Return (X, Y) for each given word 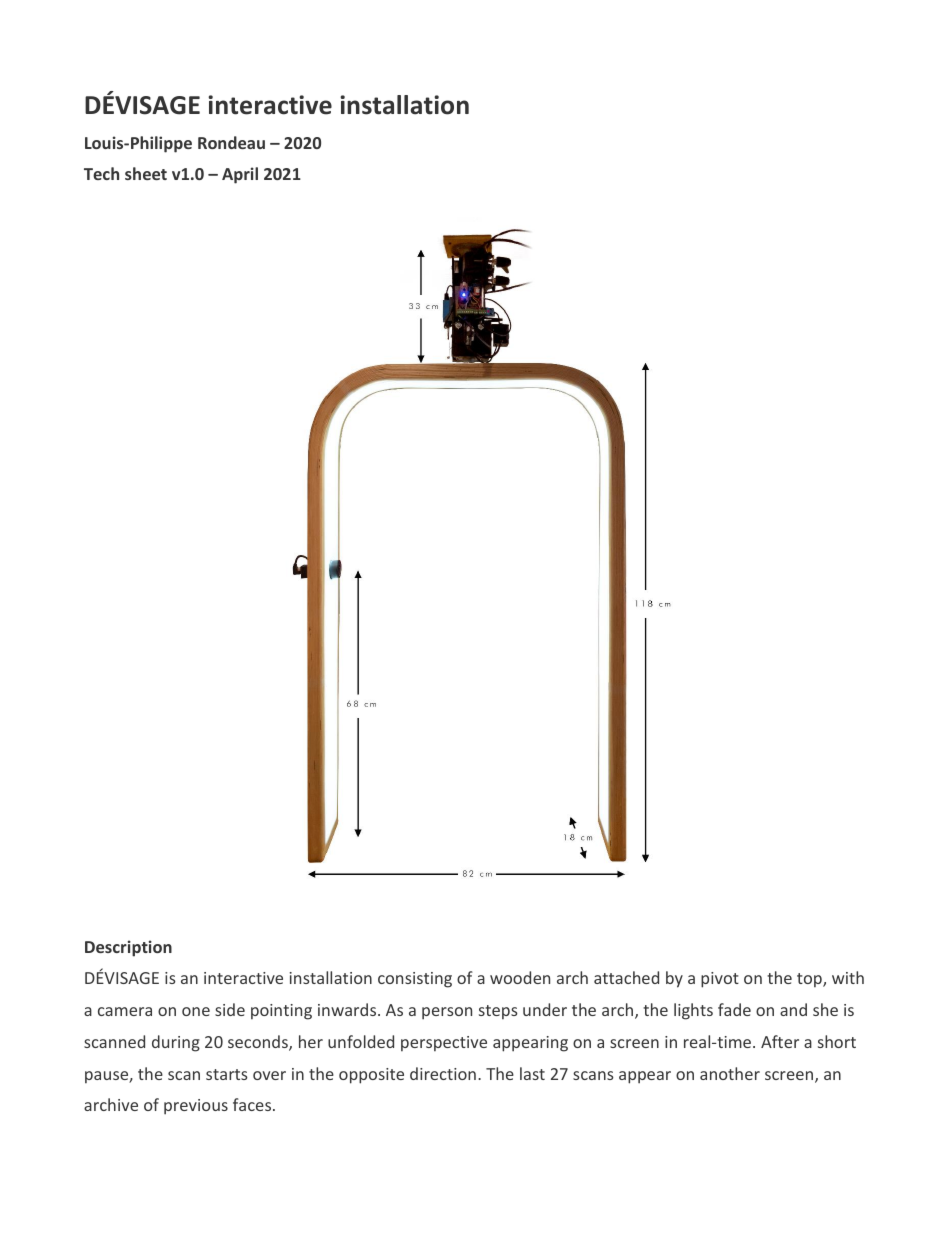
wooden (520, 977)
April (240, 175)
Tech (101, 173)
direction (443, 1073)
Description (128, 948)
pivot (720, 980)
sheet (146, 173)
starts (227, 1074)
